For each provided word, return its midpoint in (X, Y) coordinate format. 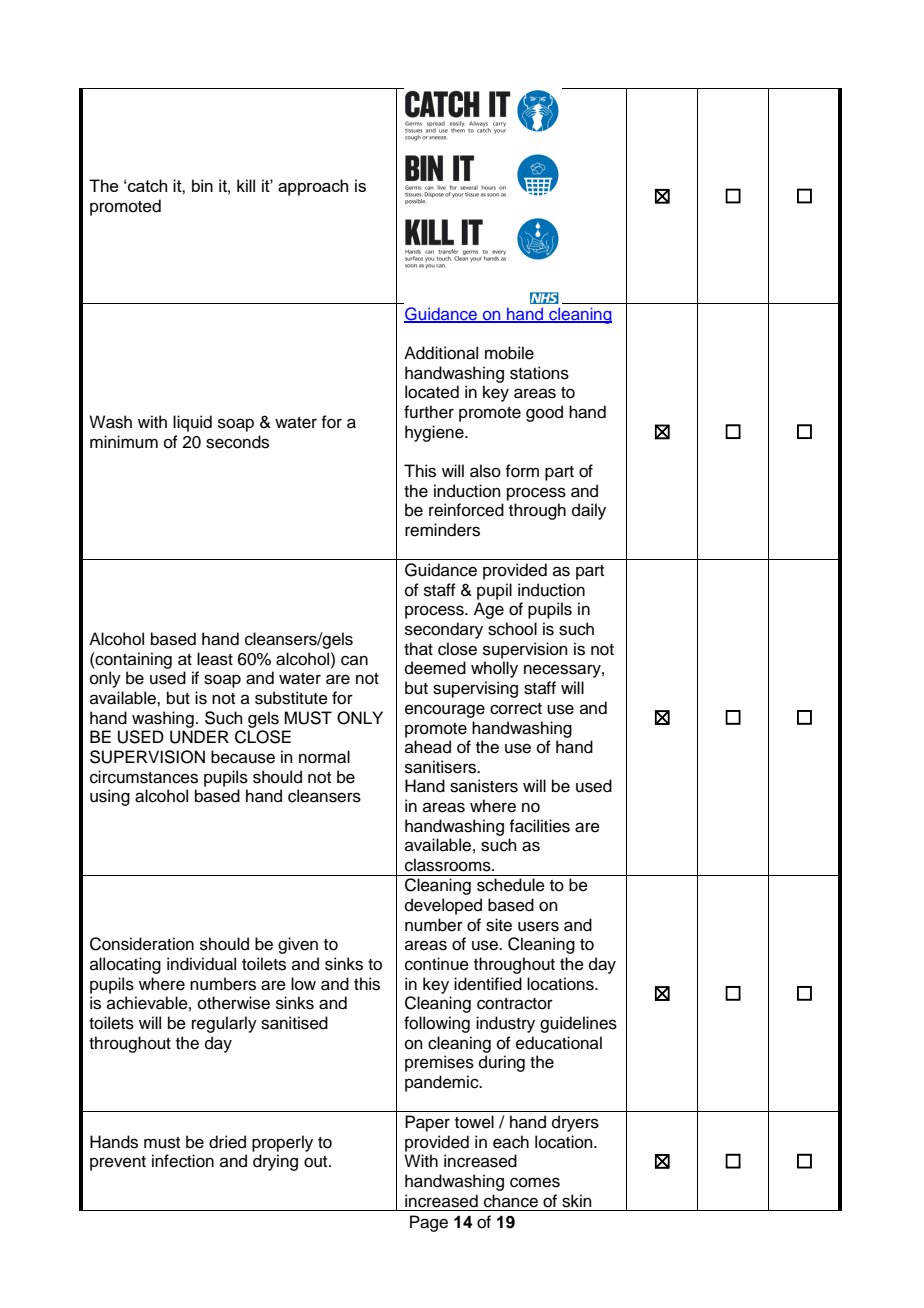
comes (535, 1182)
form (522, 471)
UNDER (199, 737)
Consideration (142, 944)
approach (313, 187)
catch (147, 185)
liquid (192, 423)
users (538, 926)
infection (183, 1161)
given (298, 945)
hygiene (435, 433)
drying (275, 1162)
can (354, 660)
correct (516, 709)
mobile (509, 353)
